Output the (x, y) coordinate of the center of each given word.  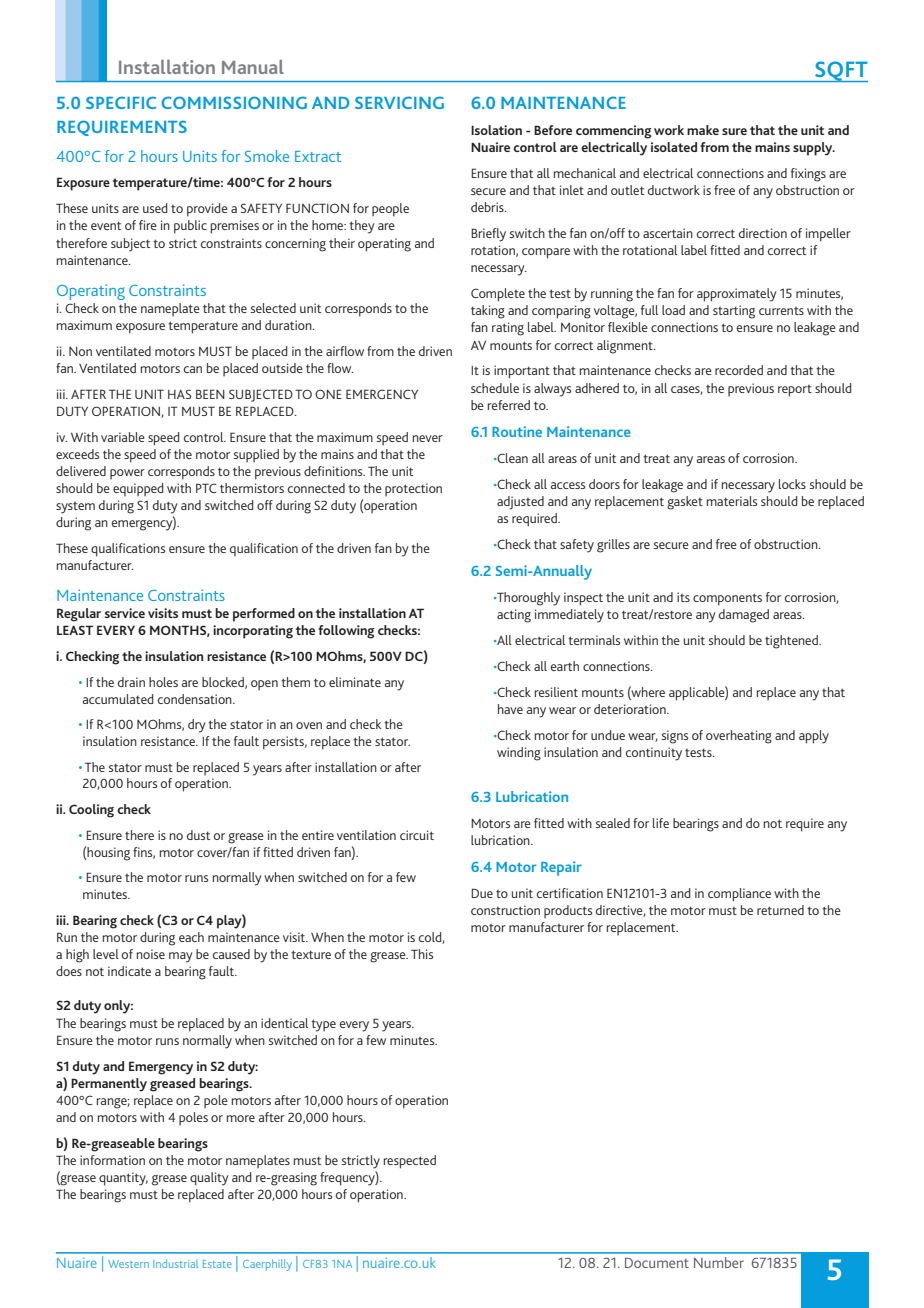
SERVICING (399, 102)
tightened (792, 642)
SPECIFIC (121, 102)
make (703, 130)
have (510, 709)
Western (128, 1264)
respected (410, 1162)
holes (163, 682)
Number (718, 1262)
